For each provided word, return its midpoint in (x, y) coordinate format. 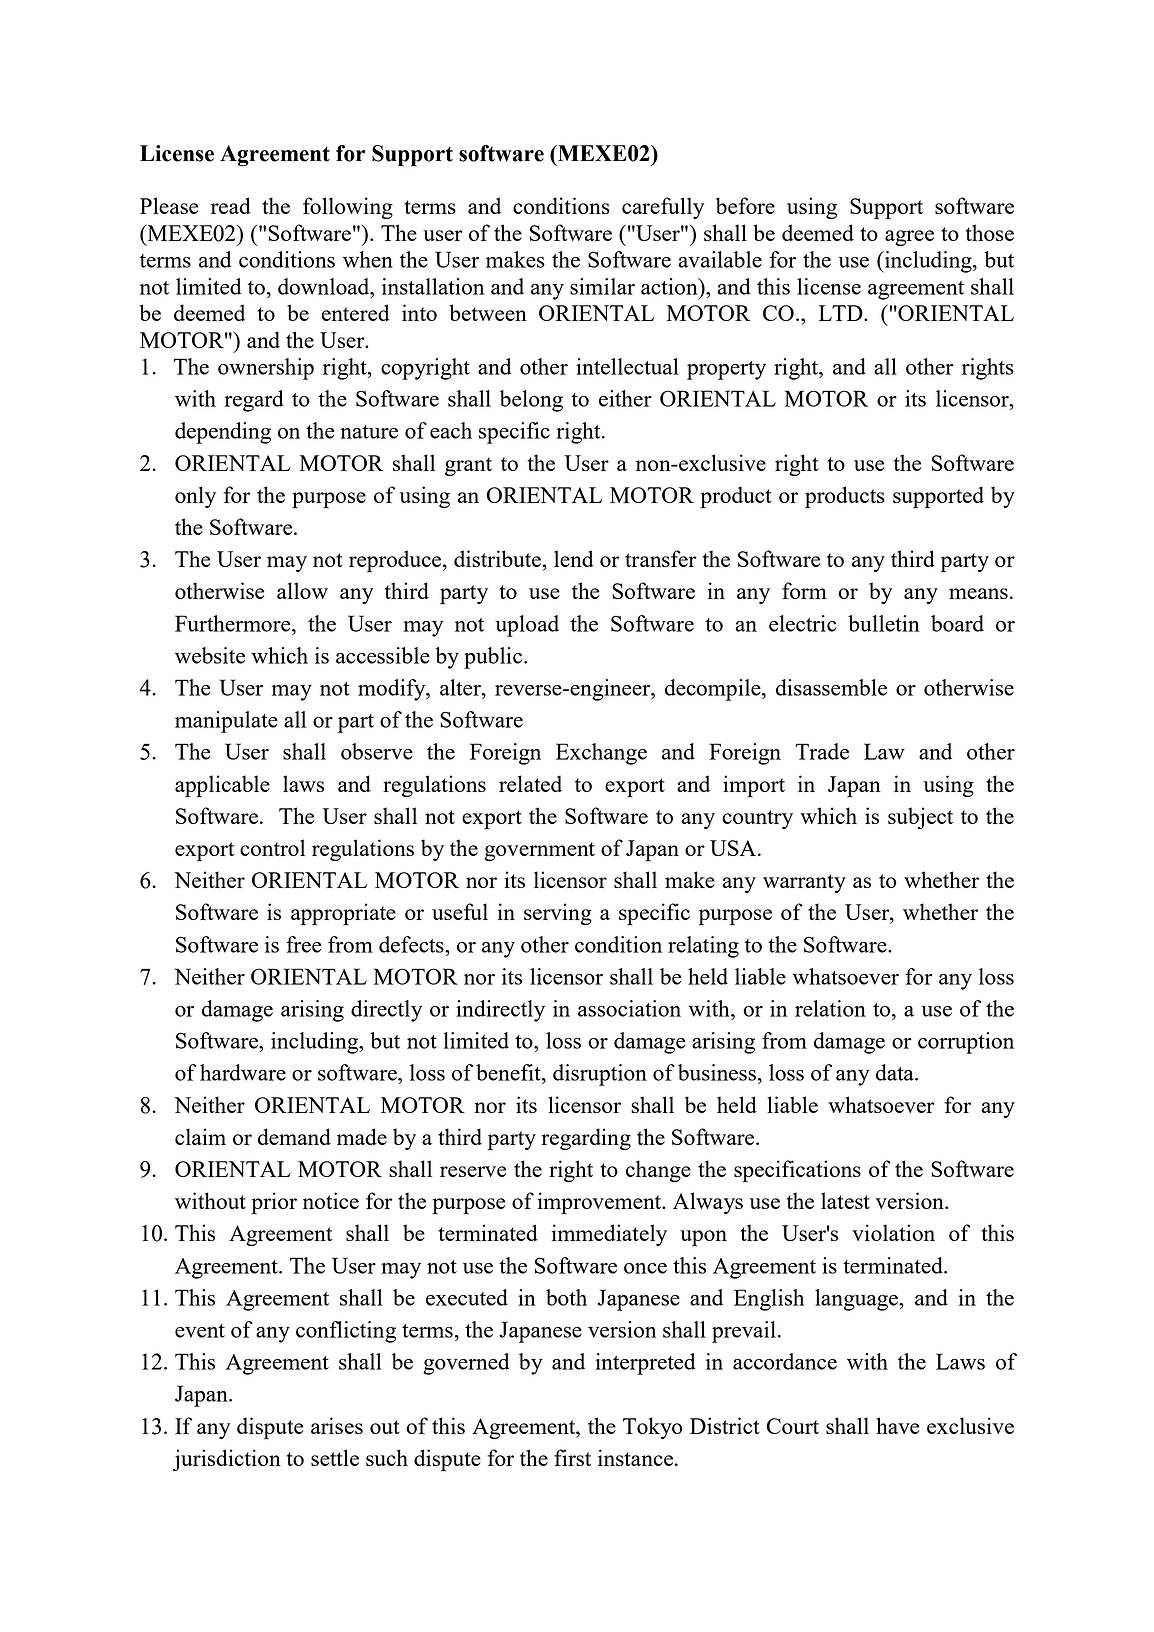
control (272, 847)
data (896, 1072)
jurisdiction (227, 1460)
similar (602, 286)
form (804, 590)
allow (302, 590)
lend (574, 558)
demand (294, 1136)
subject (920, 818)
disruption (600, 1075)
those (990, 232)
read (231, 205)
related (530, 783)
